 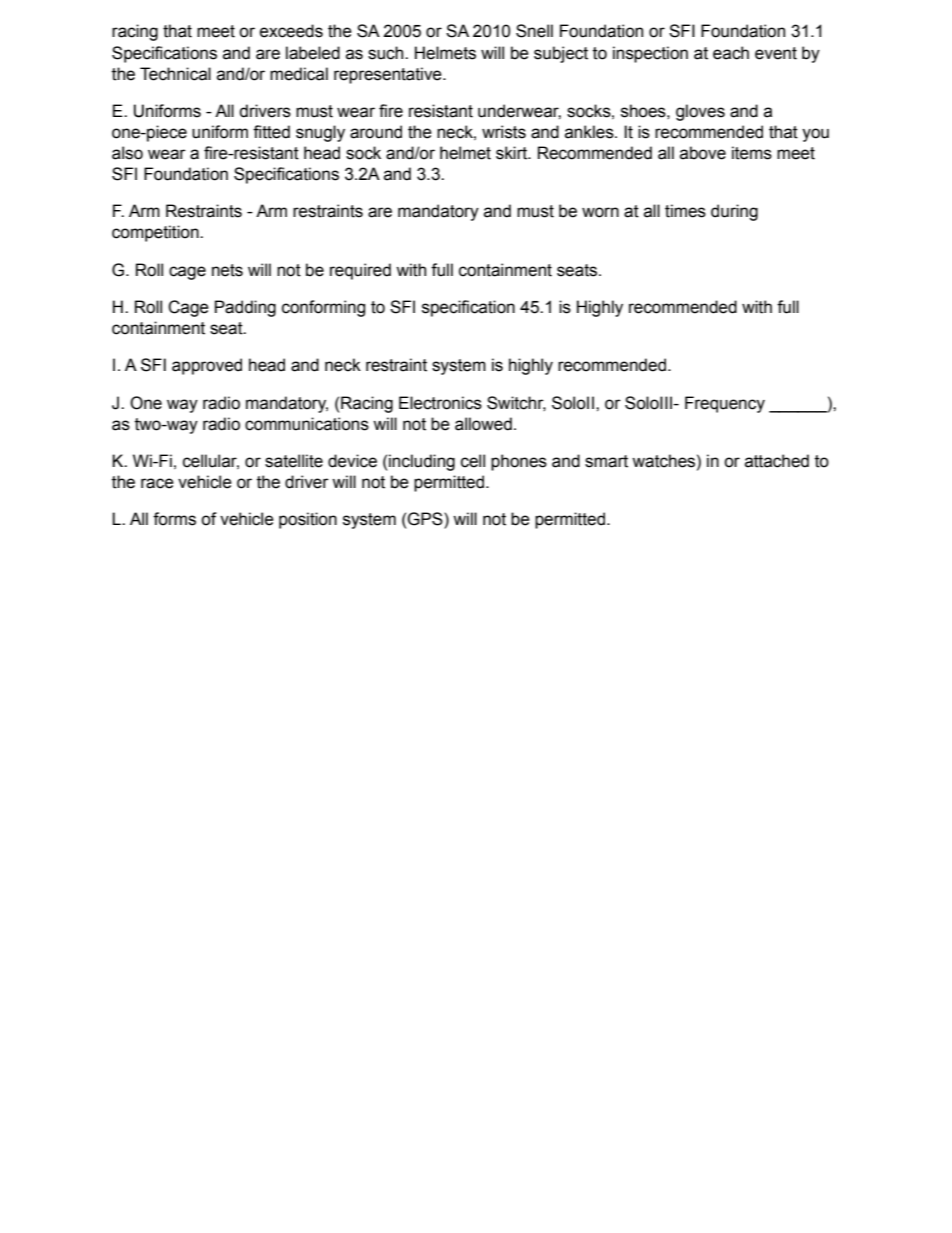 What do you see at coordinates (127, 153) in the screenshot?
I see `also` at bounding box center [127, 153].
